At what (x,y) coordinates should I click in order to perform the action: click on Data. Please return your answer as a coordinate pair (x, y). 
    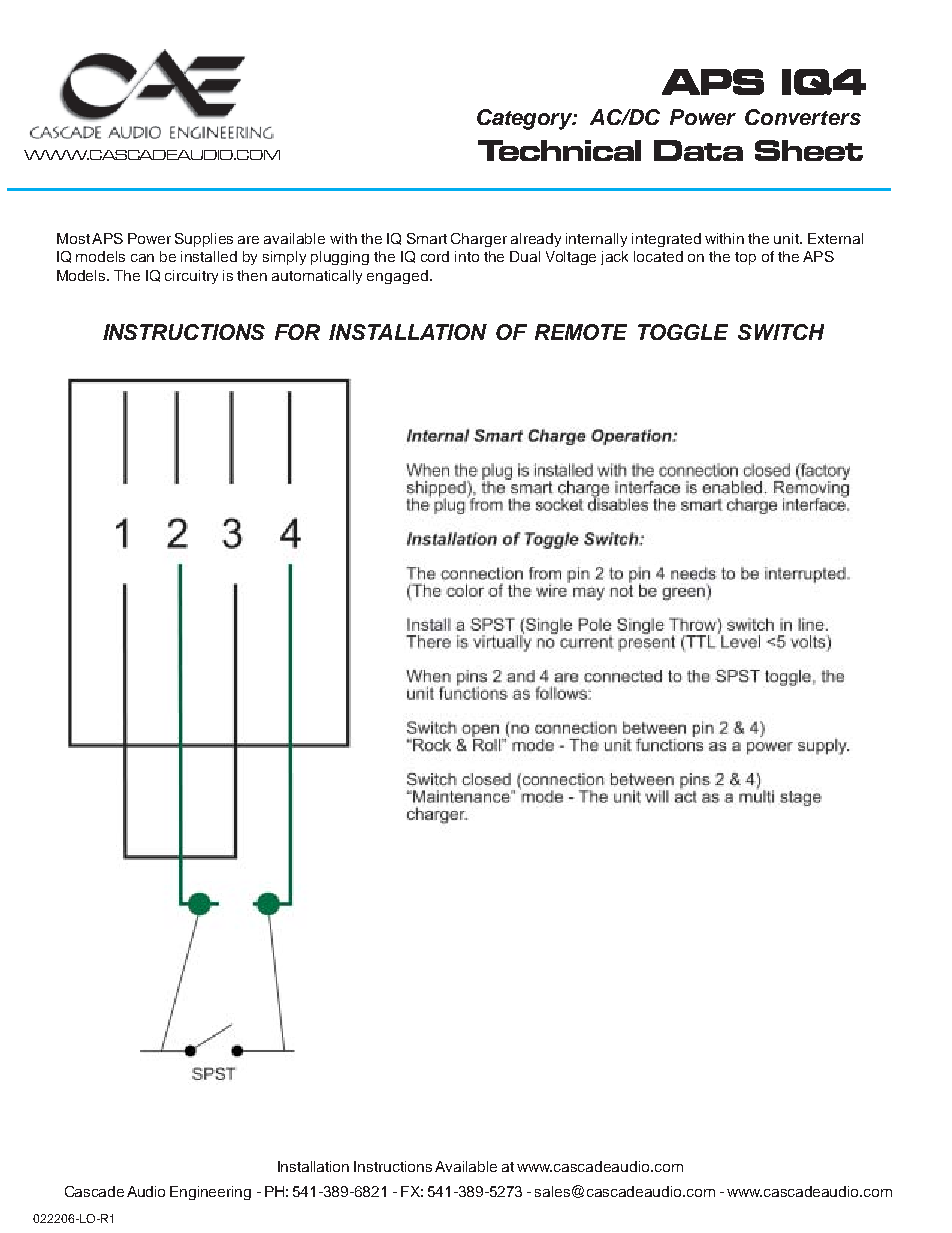
    Looking at the image, I should click on (698, 150).
